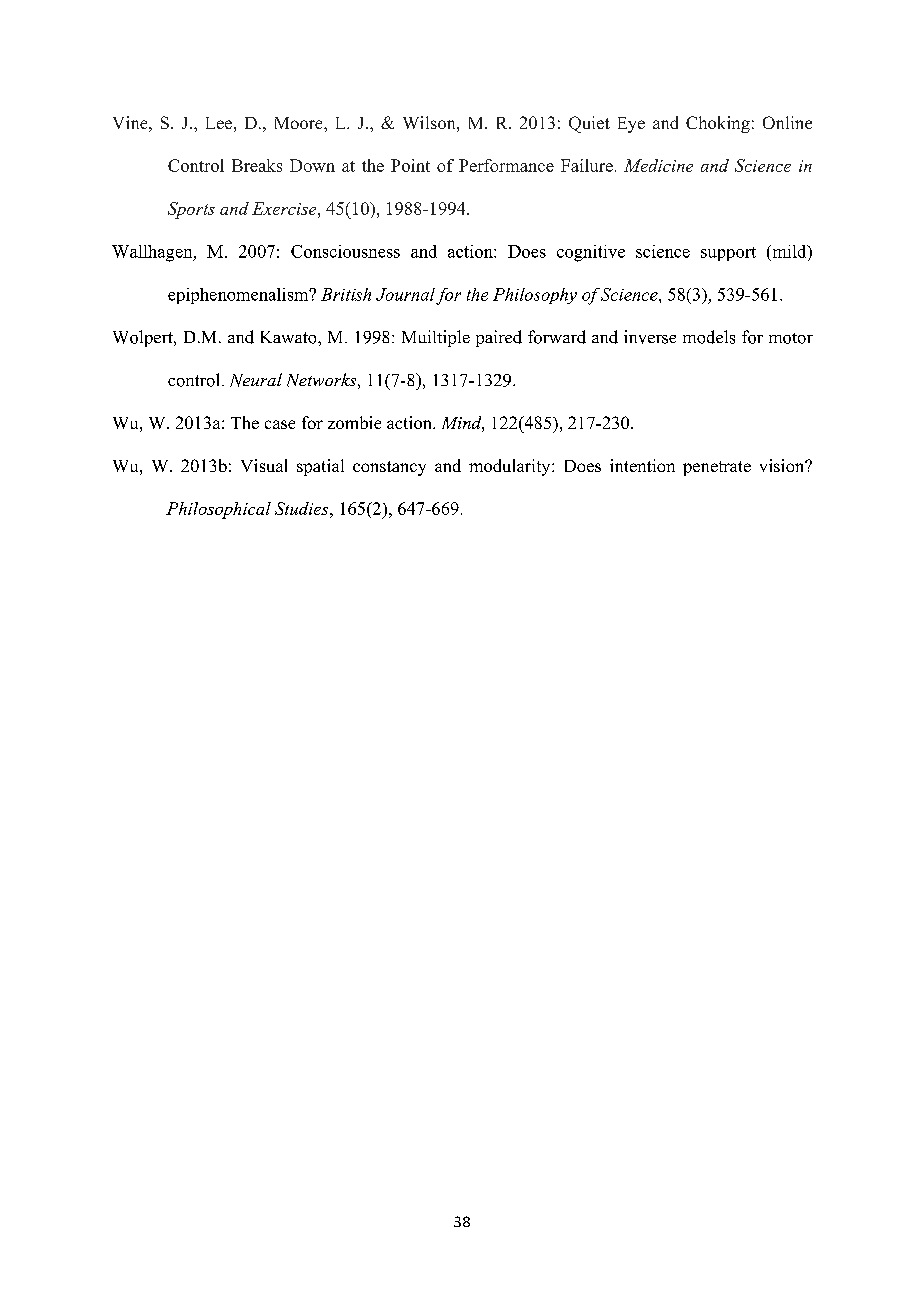 The image size is (924, 1308). Describe the element at coordinates (535, 296) in the screenshot. I see `Philosophy` at that location.
